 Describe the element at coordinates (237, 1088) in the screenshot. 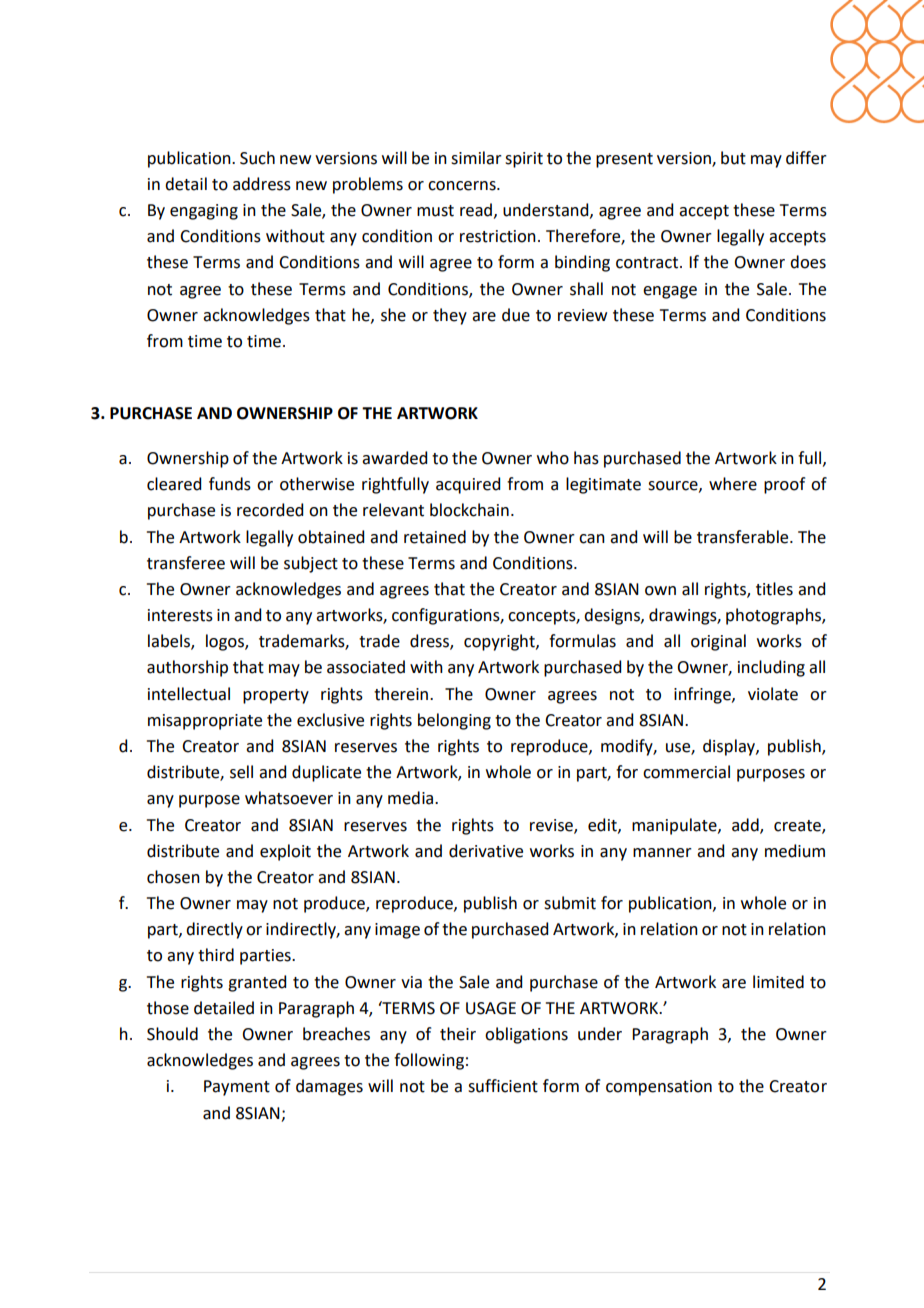

I see `Payment` at that location.
